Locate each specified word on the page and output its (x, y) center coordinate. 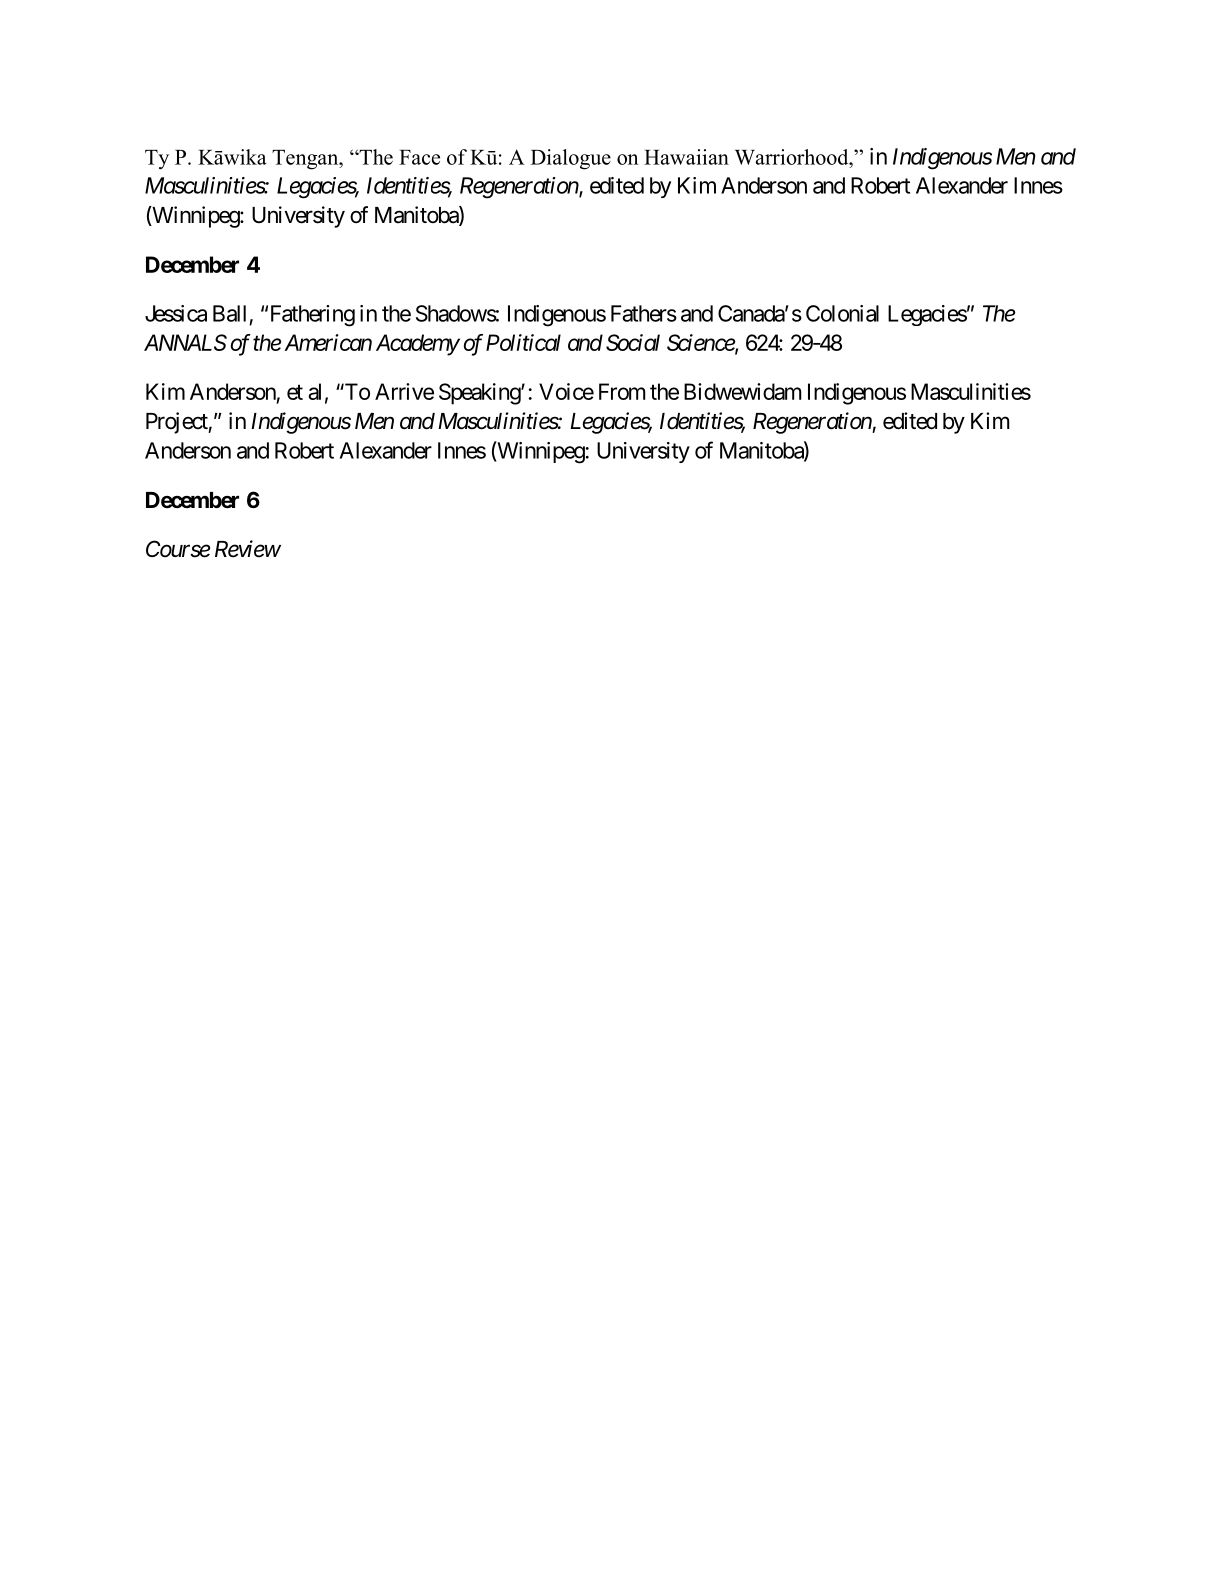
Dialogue (571, 159)
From (622, 391)
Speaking (480, 394)
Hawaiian (686, 157)
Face (419, 157)
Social (633, 342)
